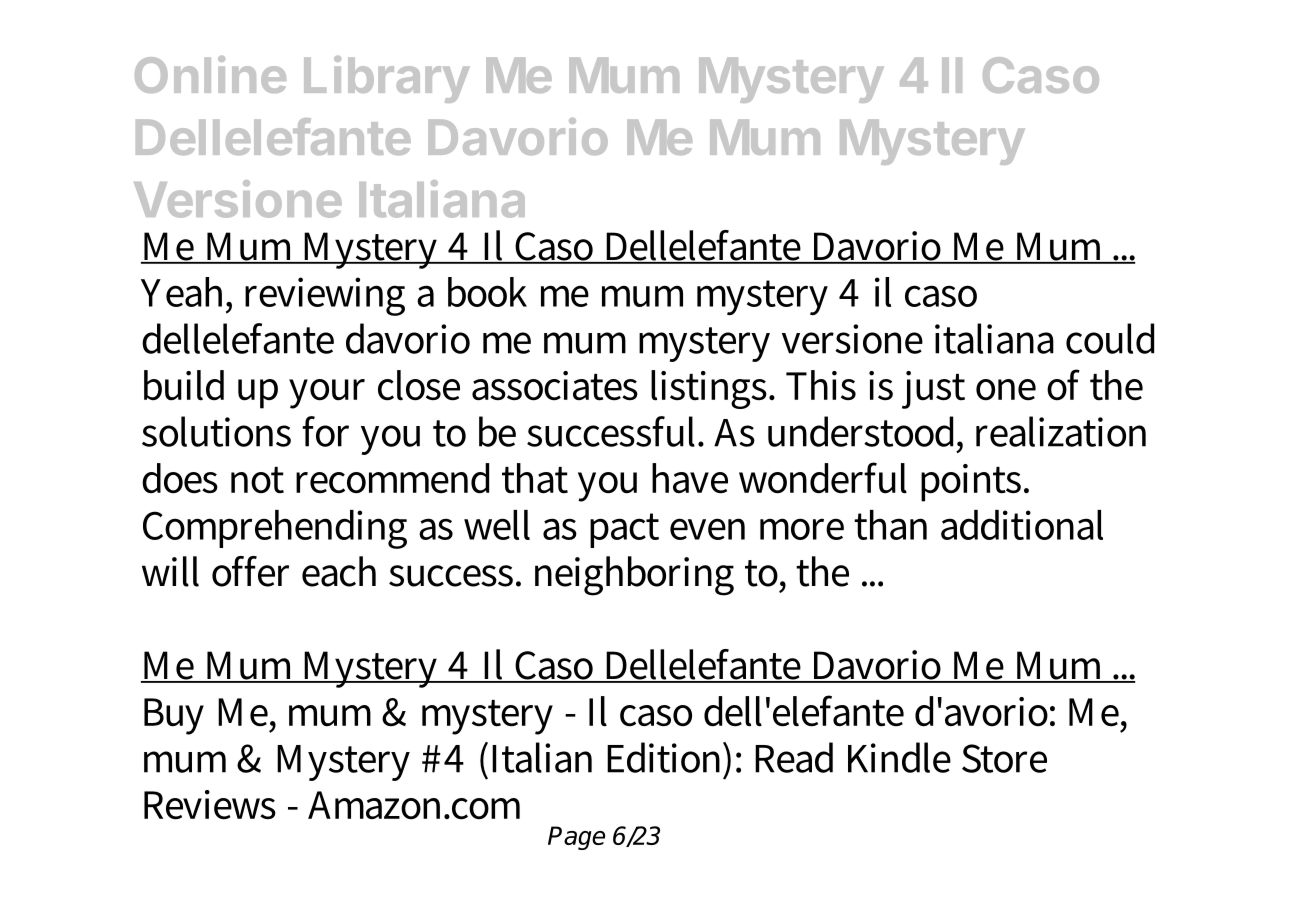  What do you see at coordinates (576, 838) in the document?
I see `Page` at bounding box center [576, 838].
